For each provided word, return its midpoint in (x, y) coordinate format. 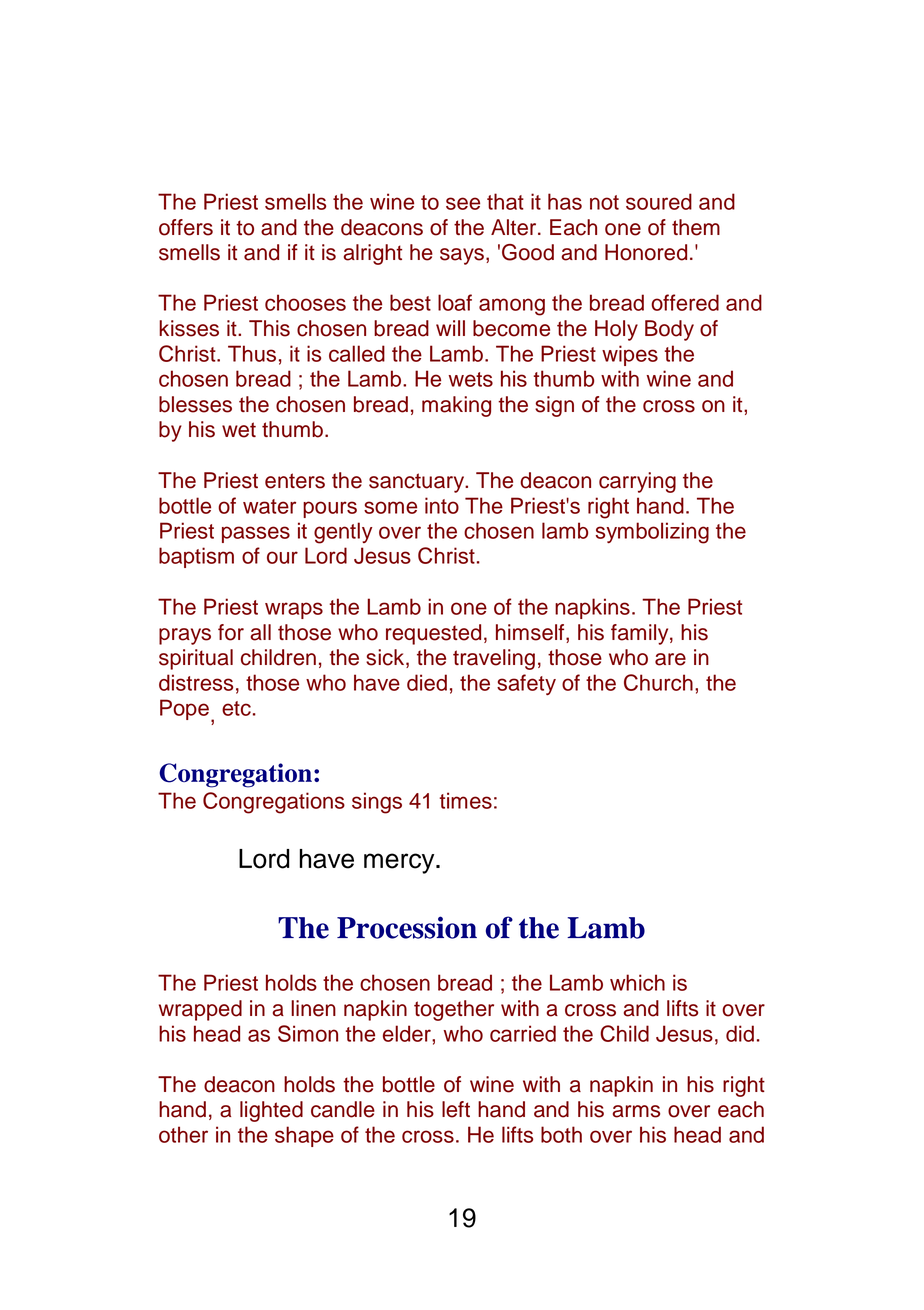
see (463, 203)
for (231, 632)
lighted (271, 1111)
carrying (637, 482)
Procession (407, 927)
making (456, 406)
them (696, 227)
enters (295, 481)
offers (186, 227)
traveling (494, 659)
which (637, 982)
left (456, 1109)
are (670, 659)
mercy (400, 863)
